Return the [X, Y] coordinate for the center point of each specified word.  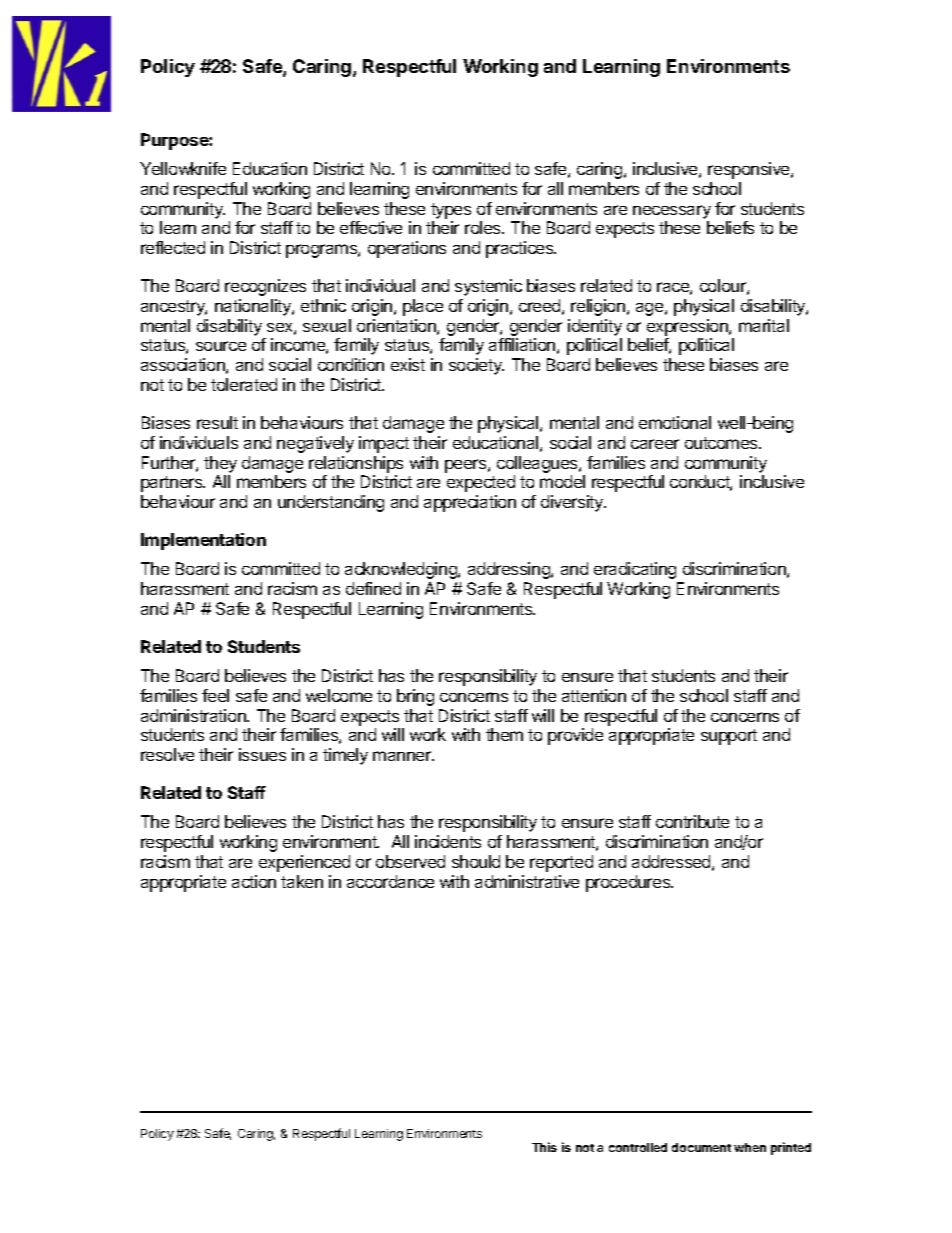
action [254, 881]
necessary [672, 212]
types [451, 211]
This [544, 1147]
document [701, 1147]
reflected [173, 247]
